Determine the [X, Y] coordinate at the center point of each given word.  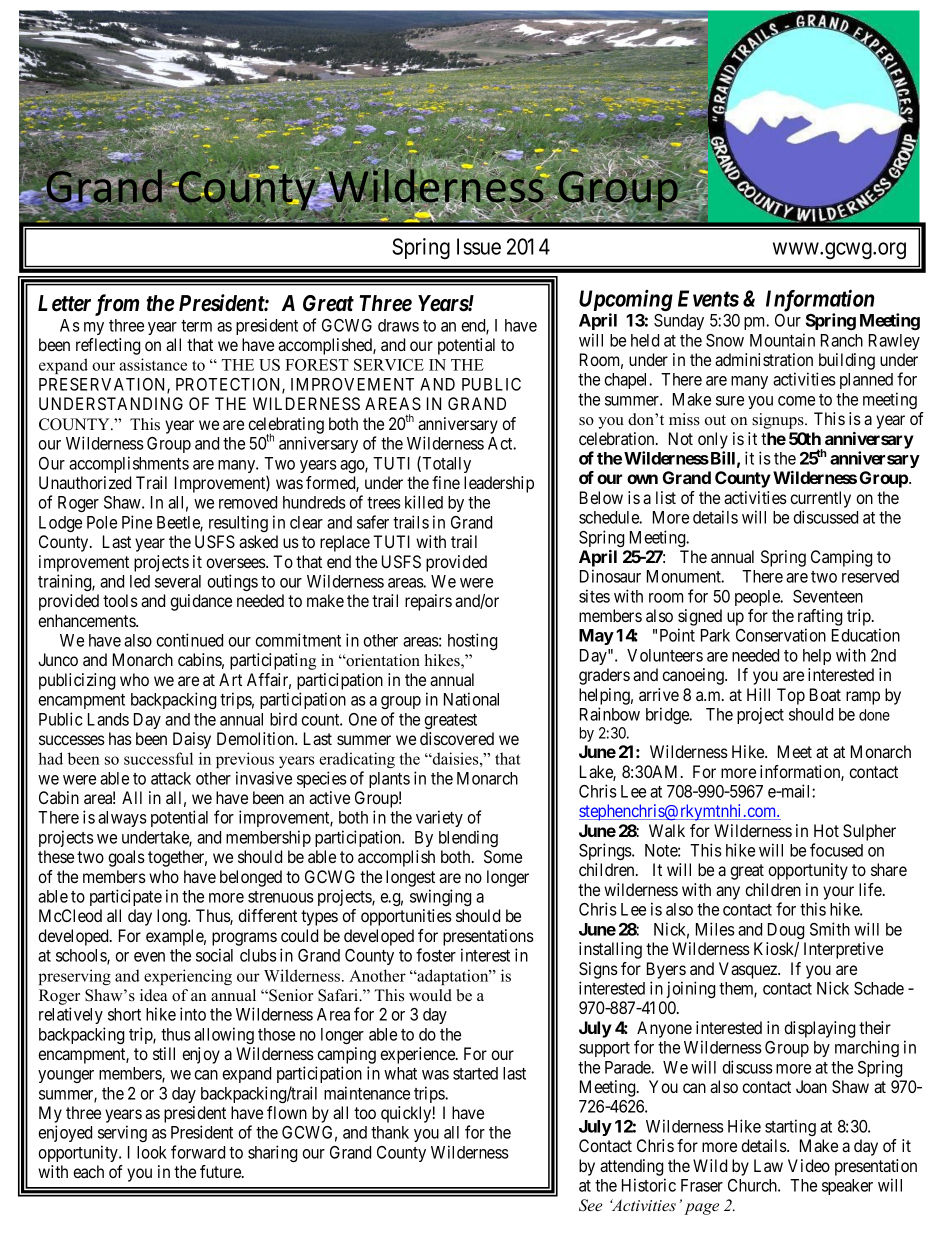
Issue [479, 246]
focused [836, 850]
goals [126, 858]
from [117, 305]
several [178, 581]
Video [809, 1165]
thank [390, 1132]
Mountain [782, 340]
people [758, 598]
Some [503, 856]
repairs [428, 602]
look [152, 1152]
